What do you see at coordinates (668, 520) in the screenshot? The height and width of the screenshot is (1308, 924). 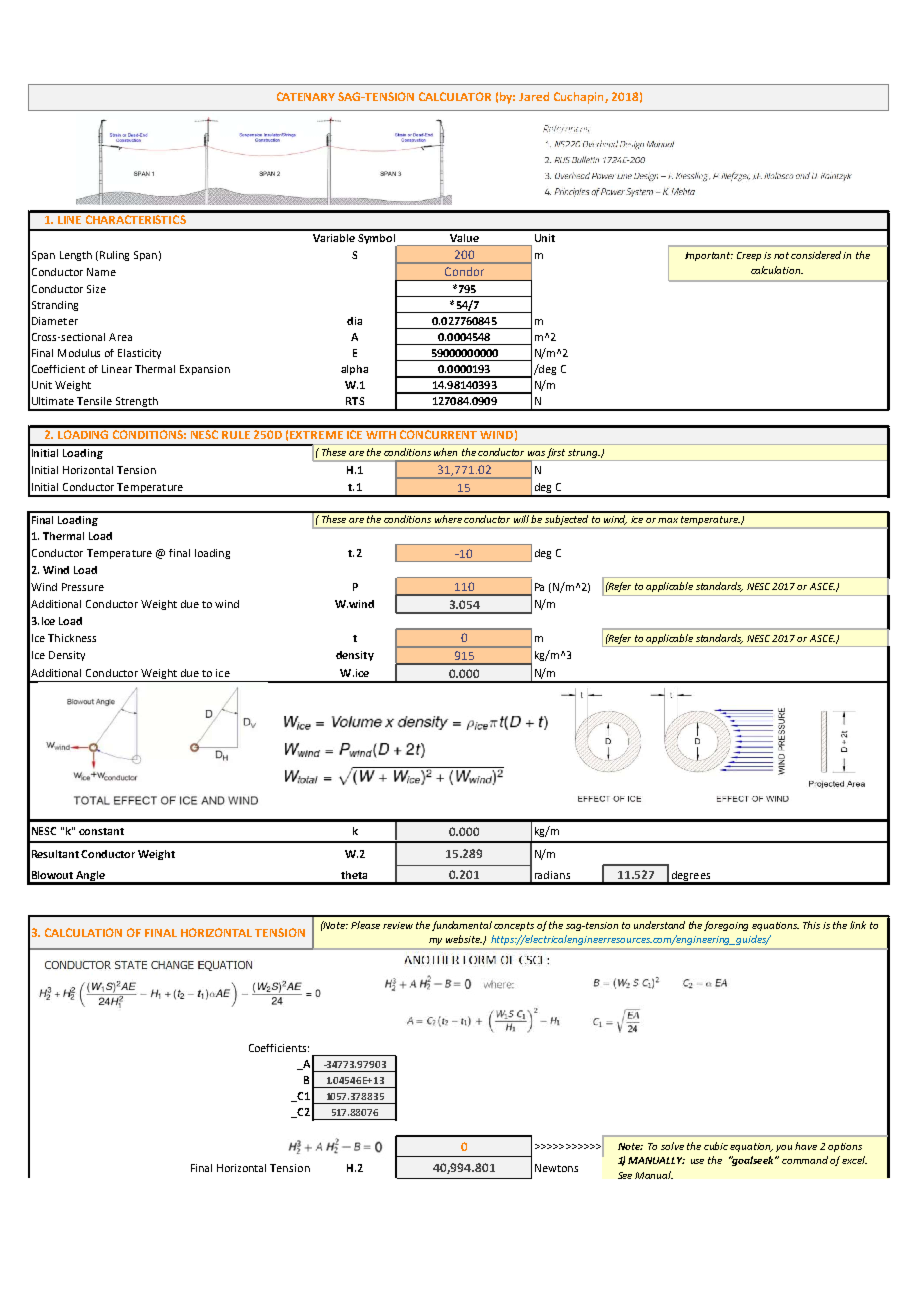 I see `max` at bounding box center [668, 520].
